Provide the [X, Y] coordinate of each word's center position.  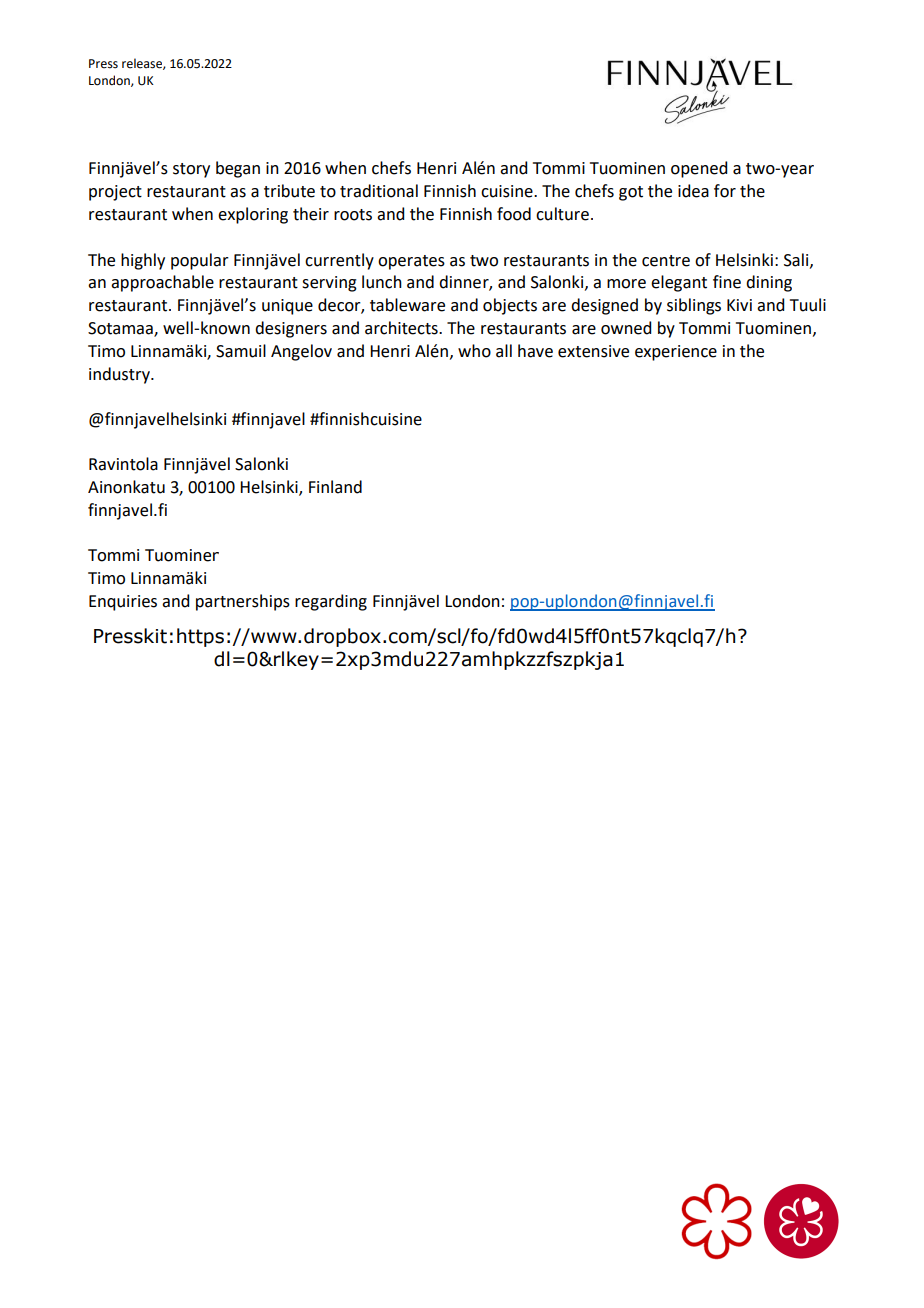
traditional [379, 191]
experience [676, 353]
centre [666, 261]
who [474, 351]
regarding [331, 602]
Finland [335, 487]
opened [699, 169]
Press [103, 64]
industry [120, 375]
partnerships [243, 602]
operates [411, 262]
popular [200, 261]
